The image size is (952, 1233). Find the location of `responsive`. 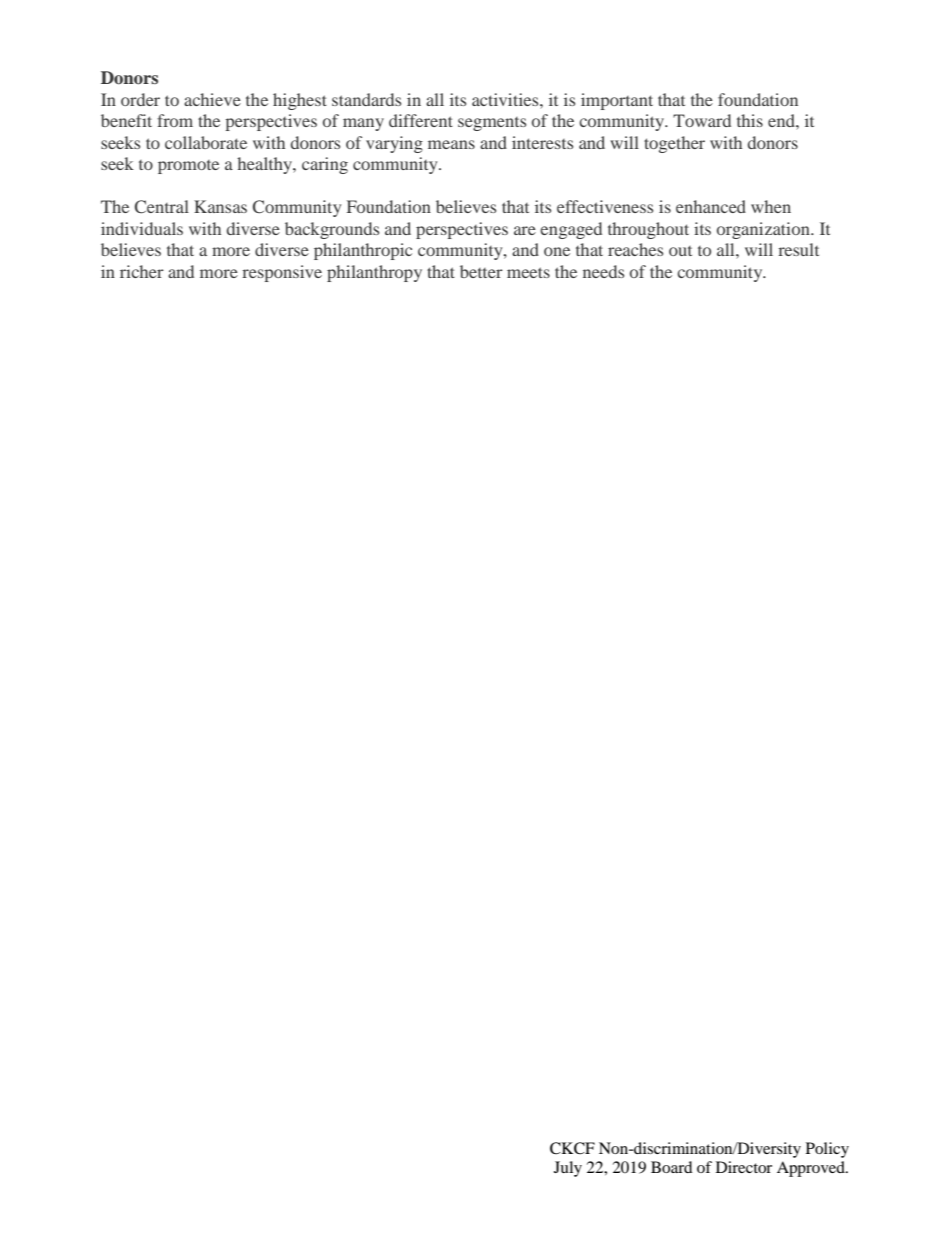

responsive is located at coordinates (282, 273).
